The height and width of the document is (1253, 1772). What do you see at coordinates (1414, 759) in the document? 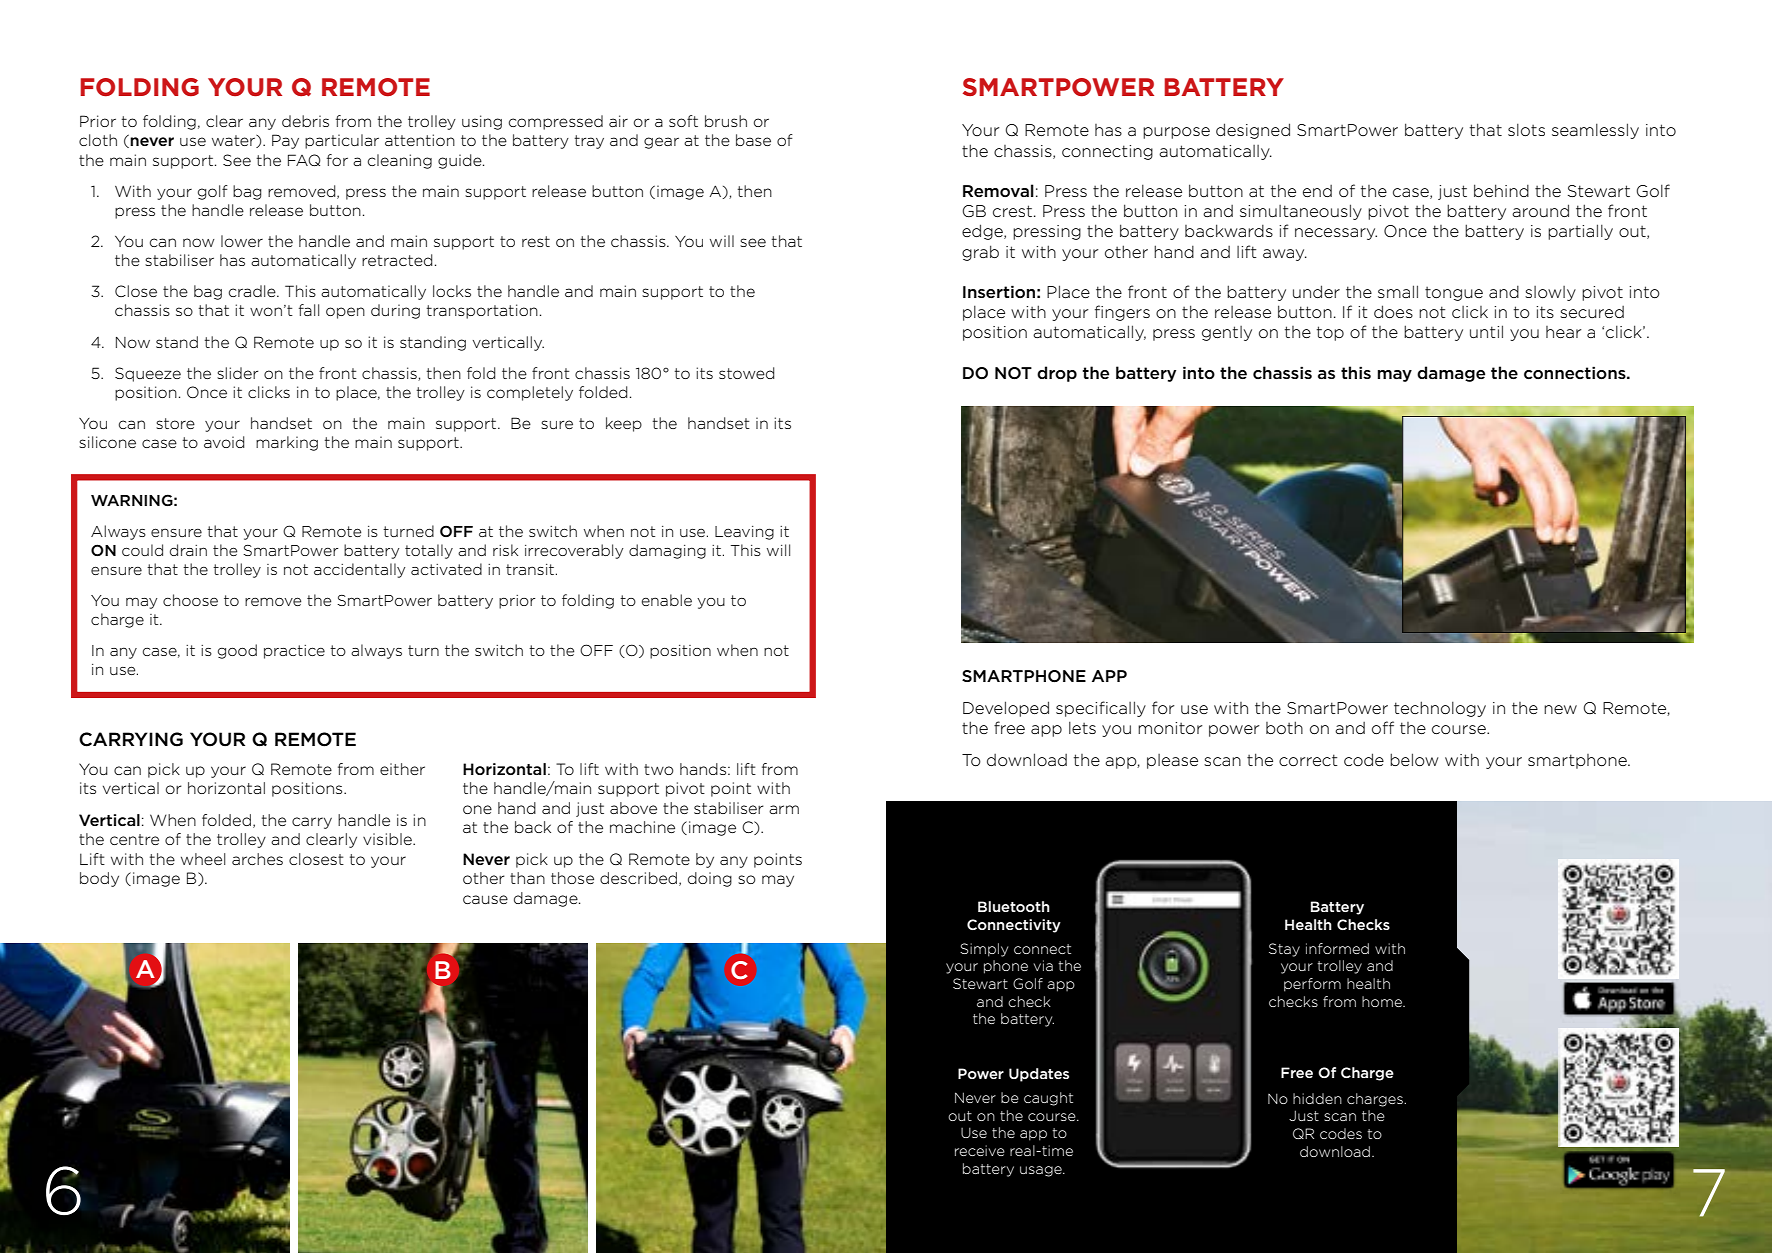
I see `below` at bounding box center [1414, 759].
